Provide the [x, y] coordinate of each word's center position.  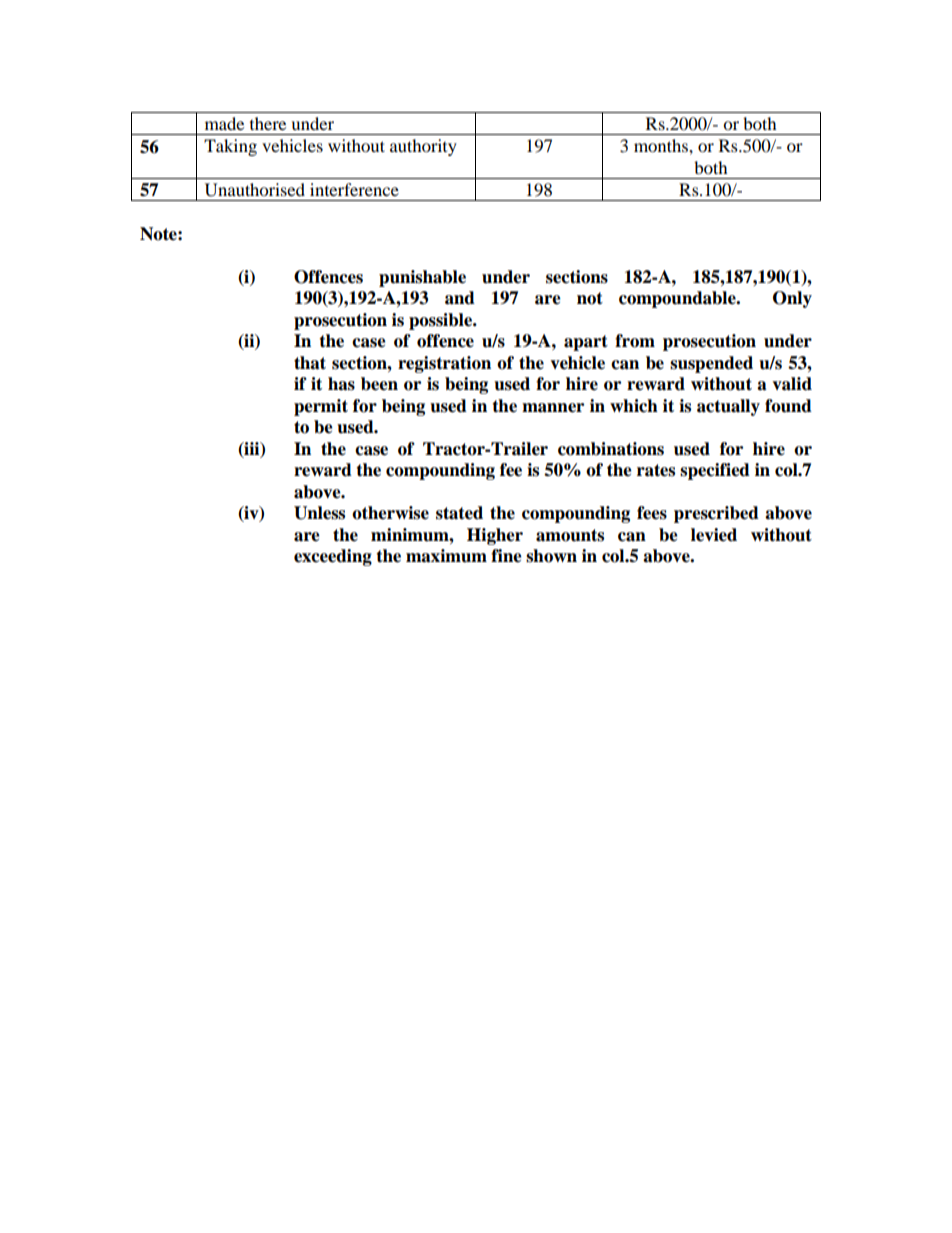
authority [423, 147]
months [662, 145]
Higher [495, 536]
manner [553, 408]
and [460, 298]
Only [792, 299]
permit [321, 407]
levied [714, 535]
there [268, 123]
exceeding [333, 557]
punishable [422, 278]
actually [728, 407]
